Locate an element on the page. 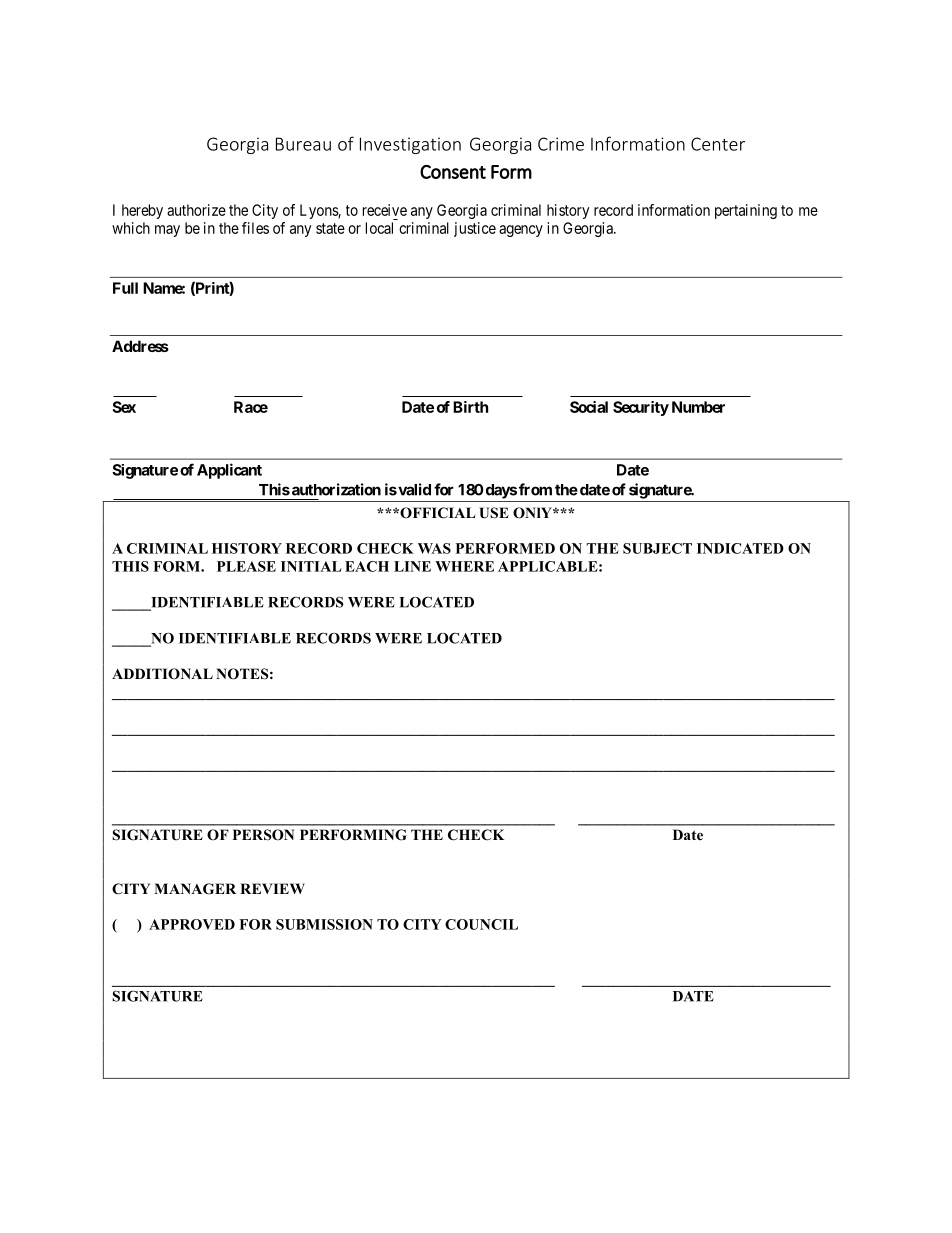 This image has width=952, height=1233. OFFICIAL is located at coordinates (436, 513).
